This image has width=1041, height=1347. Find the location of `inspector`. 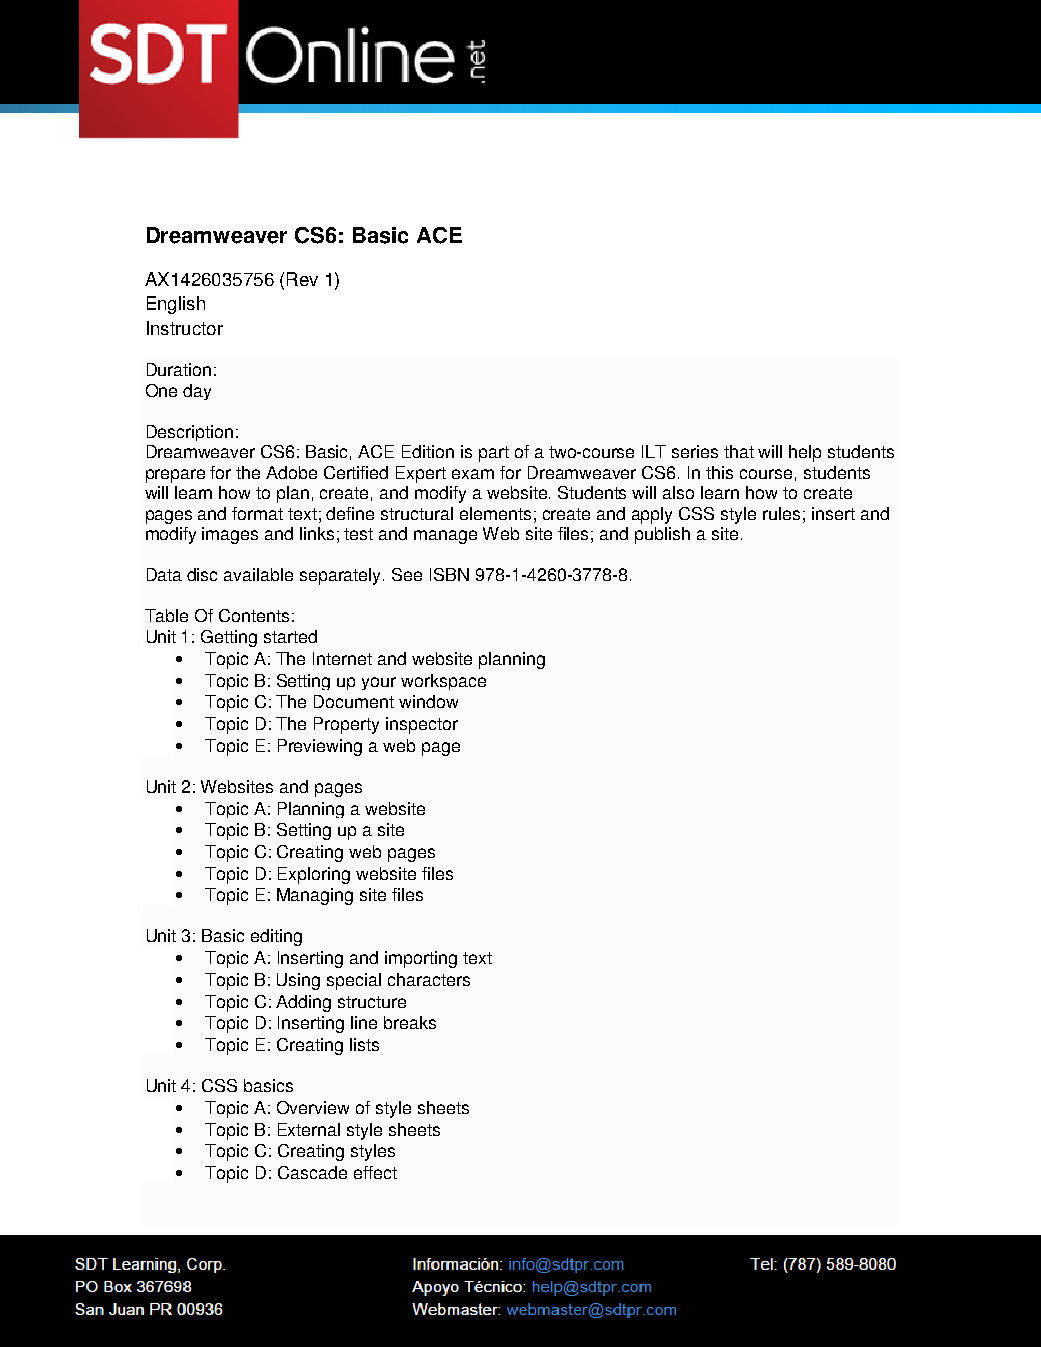

inspector is located at coordinates (422, 725).
